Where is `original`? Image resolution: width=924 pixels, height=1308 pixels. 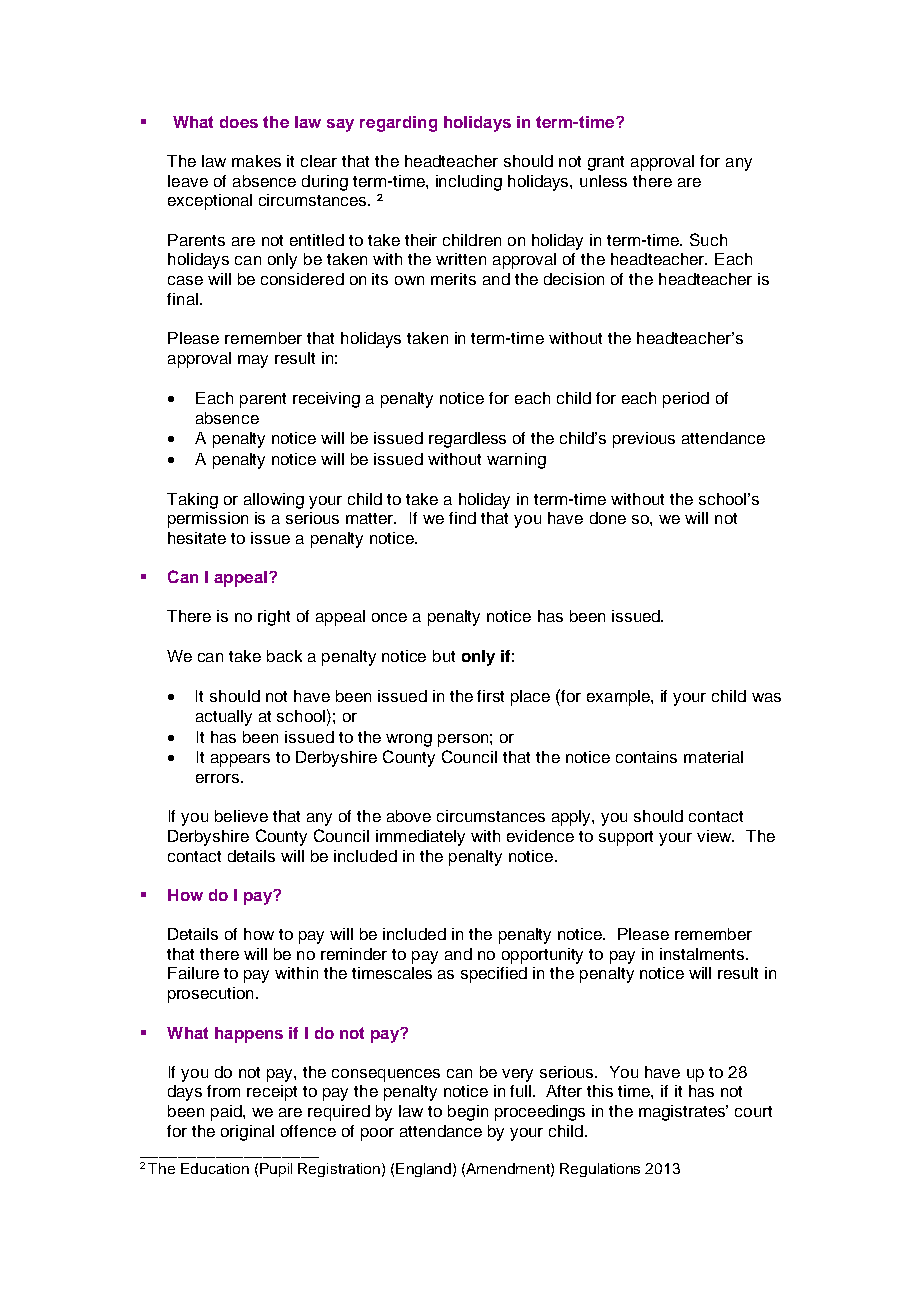
original is located at coordinates (247, 1133).
